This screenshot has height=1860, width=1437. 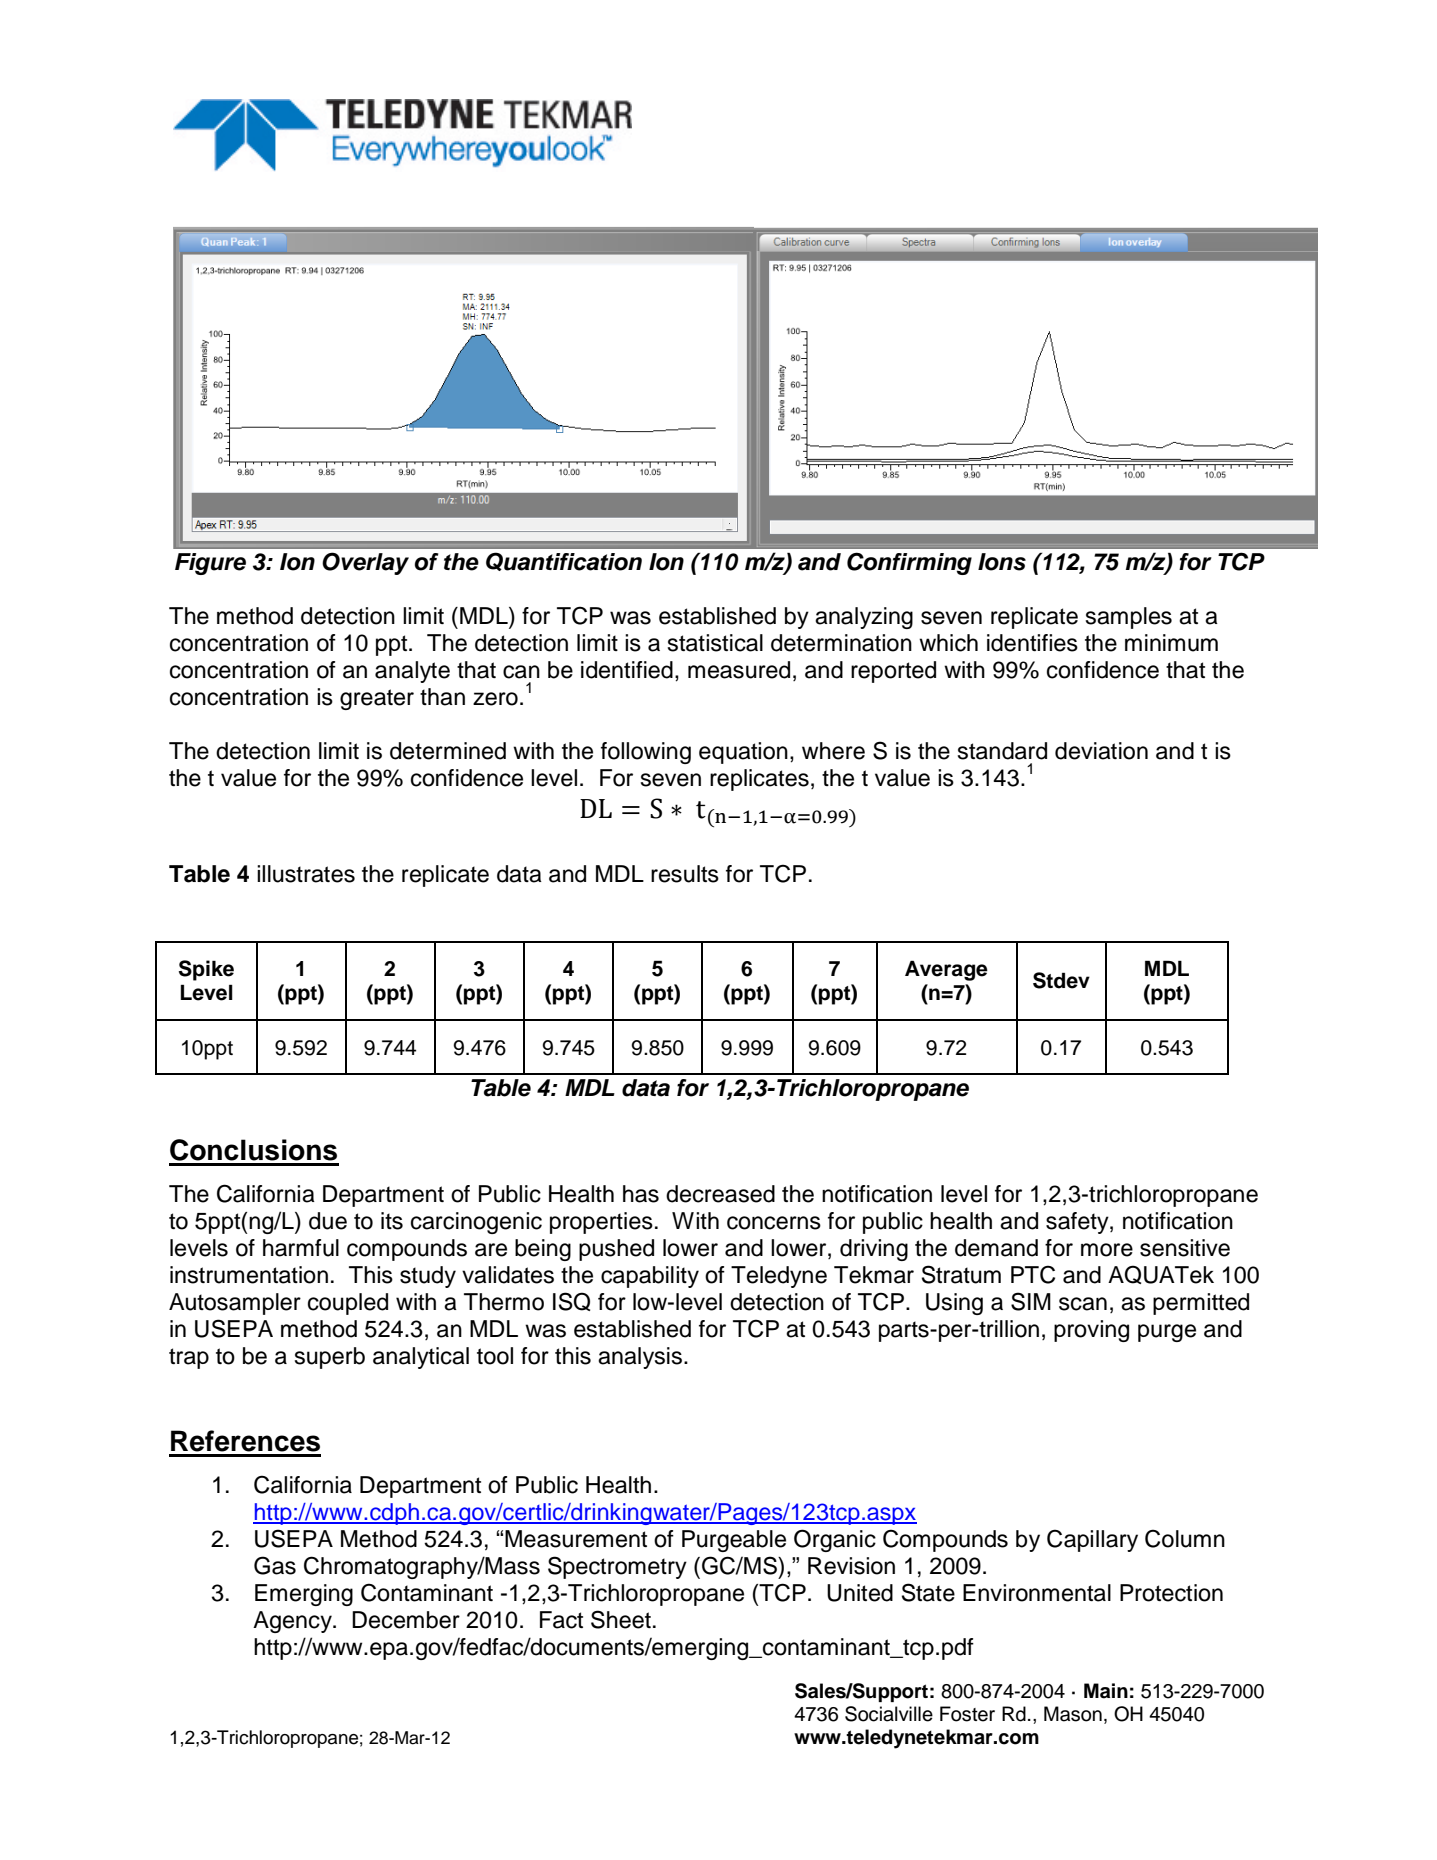 What do you see at coordinates (206, 970) in the screenshot?
I see `Spike` at bounding box center [206, 970].
